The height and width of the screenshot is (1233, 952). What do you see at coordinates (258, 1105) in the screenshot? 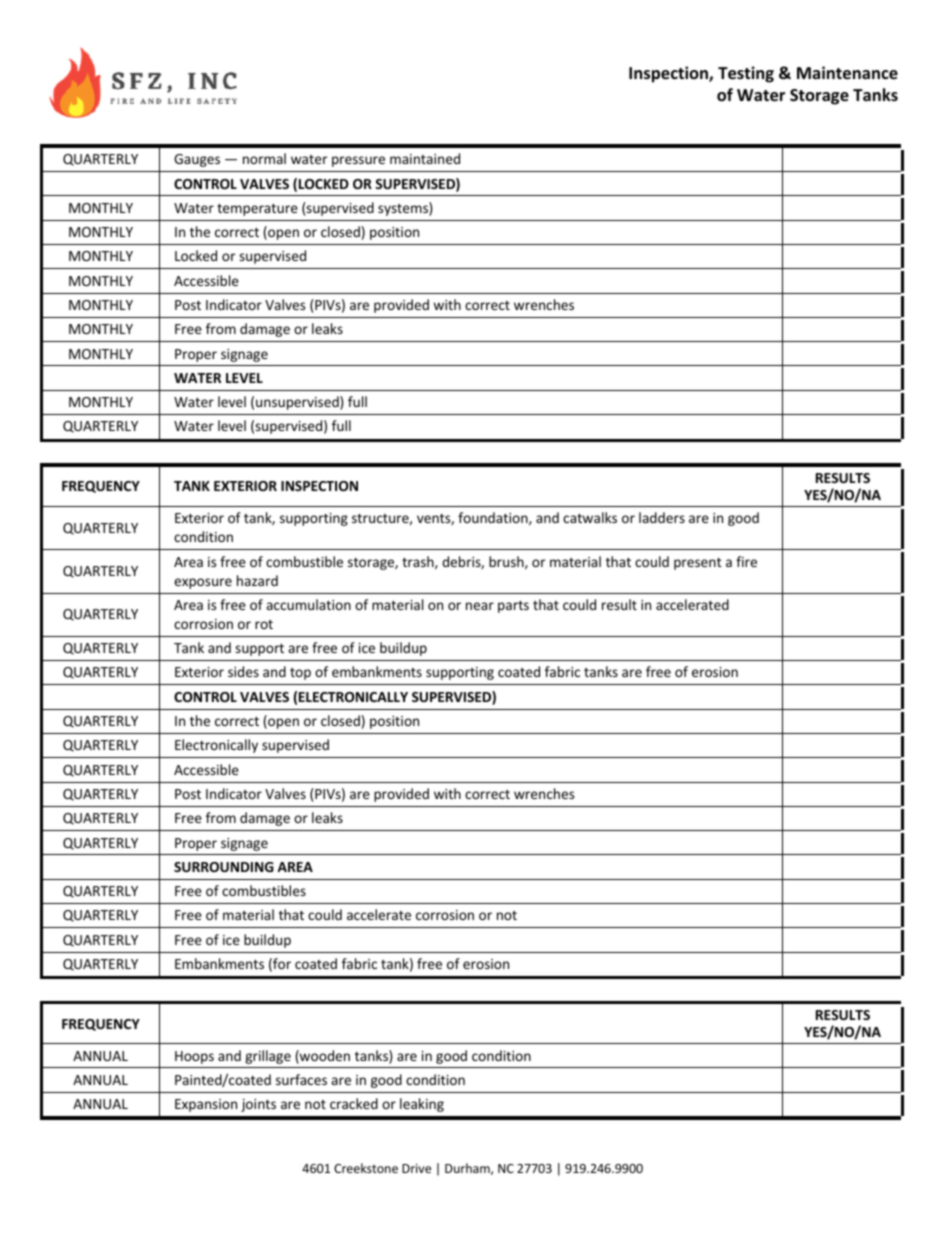
I see `joints` at bounding box center [258, 1105].
